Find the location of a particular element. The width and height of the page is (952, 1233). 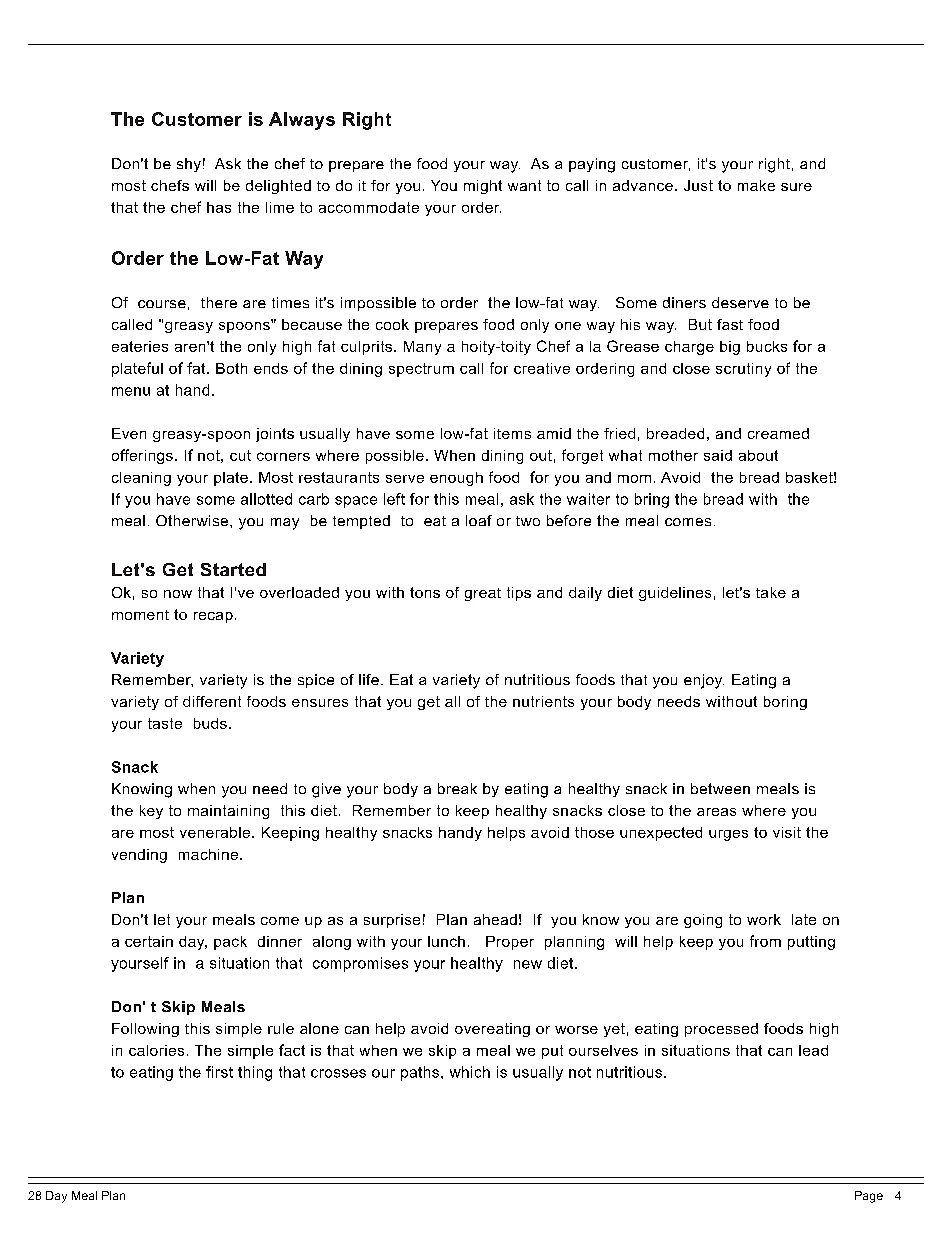

venerable is located at coordinates (215, 832).
